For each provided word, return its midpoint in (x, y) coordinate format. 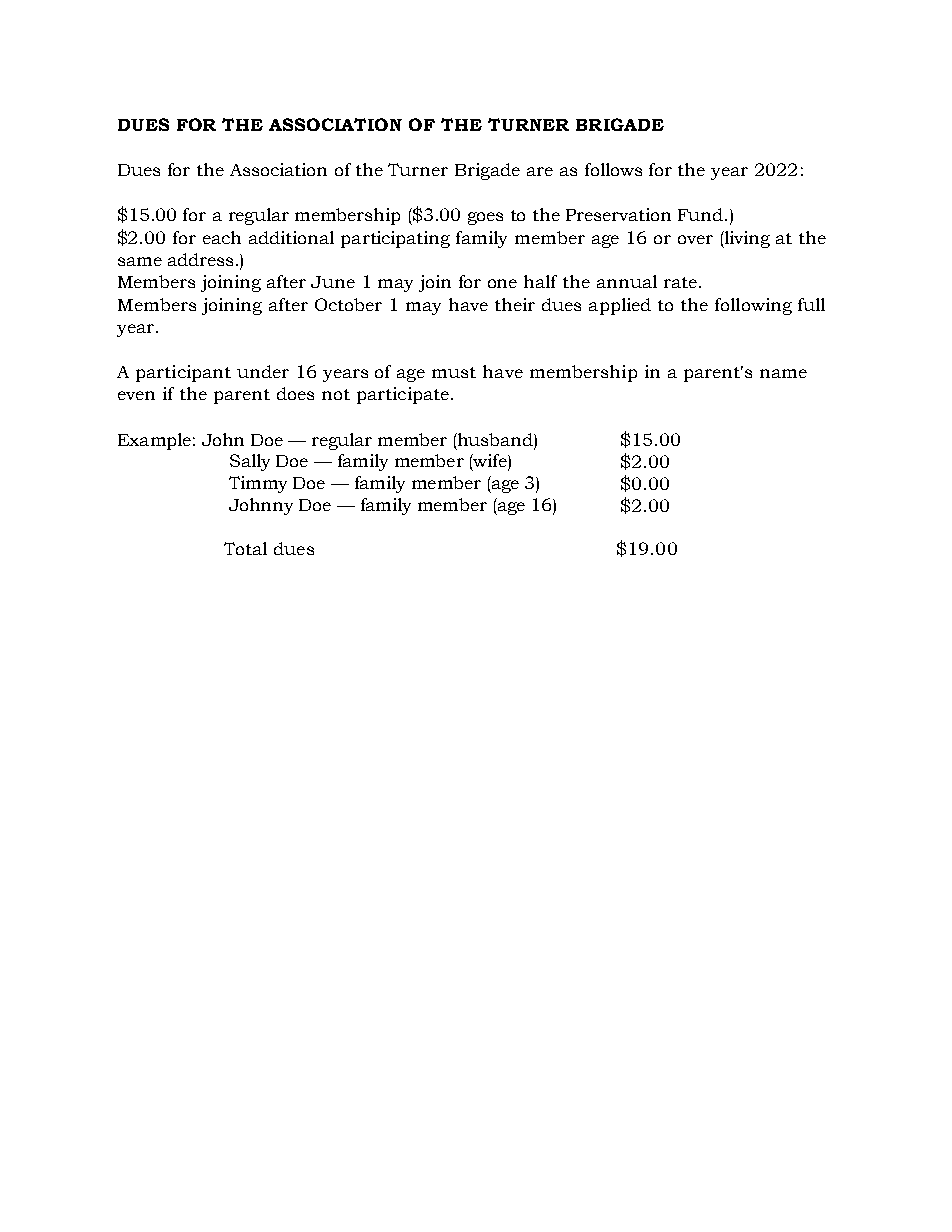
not (336, 394)
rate (680, 282)
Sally (250, 462)
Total (245, 548)
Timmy (258, 484)
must (454, 372)
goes (485, 218)
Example (154, 441)
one (502, 283)
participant (183, 373)
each (222, 237)
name (783, 373)
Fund (702, 214)
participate (403, 395)
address (200, 259)
